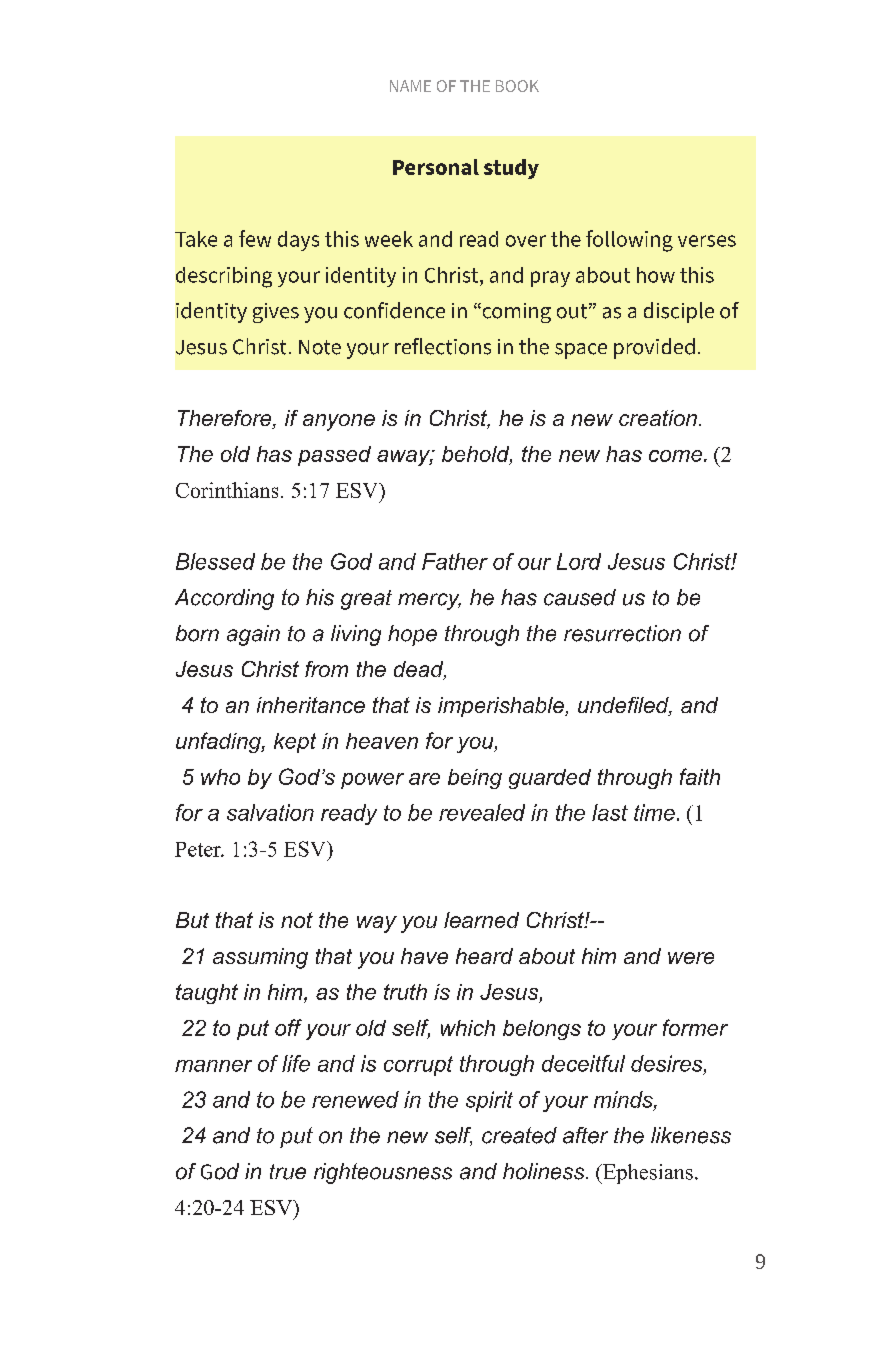 The width and height of the document is (887, 1372). Describe the element at coordinates (436, 167) in the document. I see `Personal` at that location.
